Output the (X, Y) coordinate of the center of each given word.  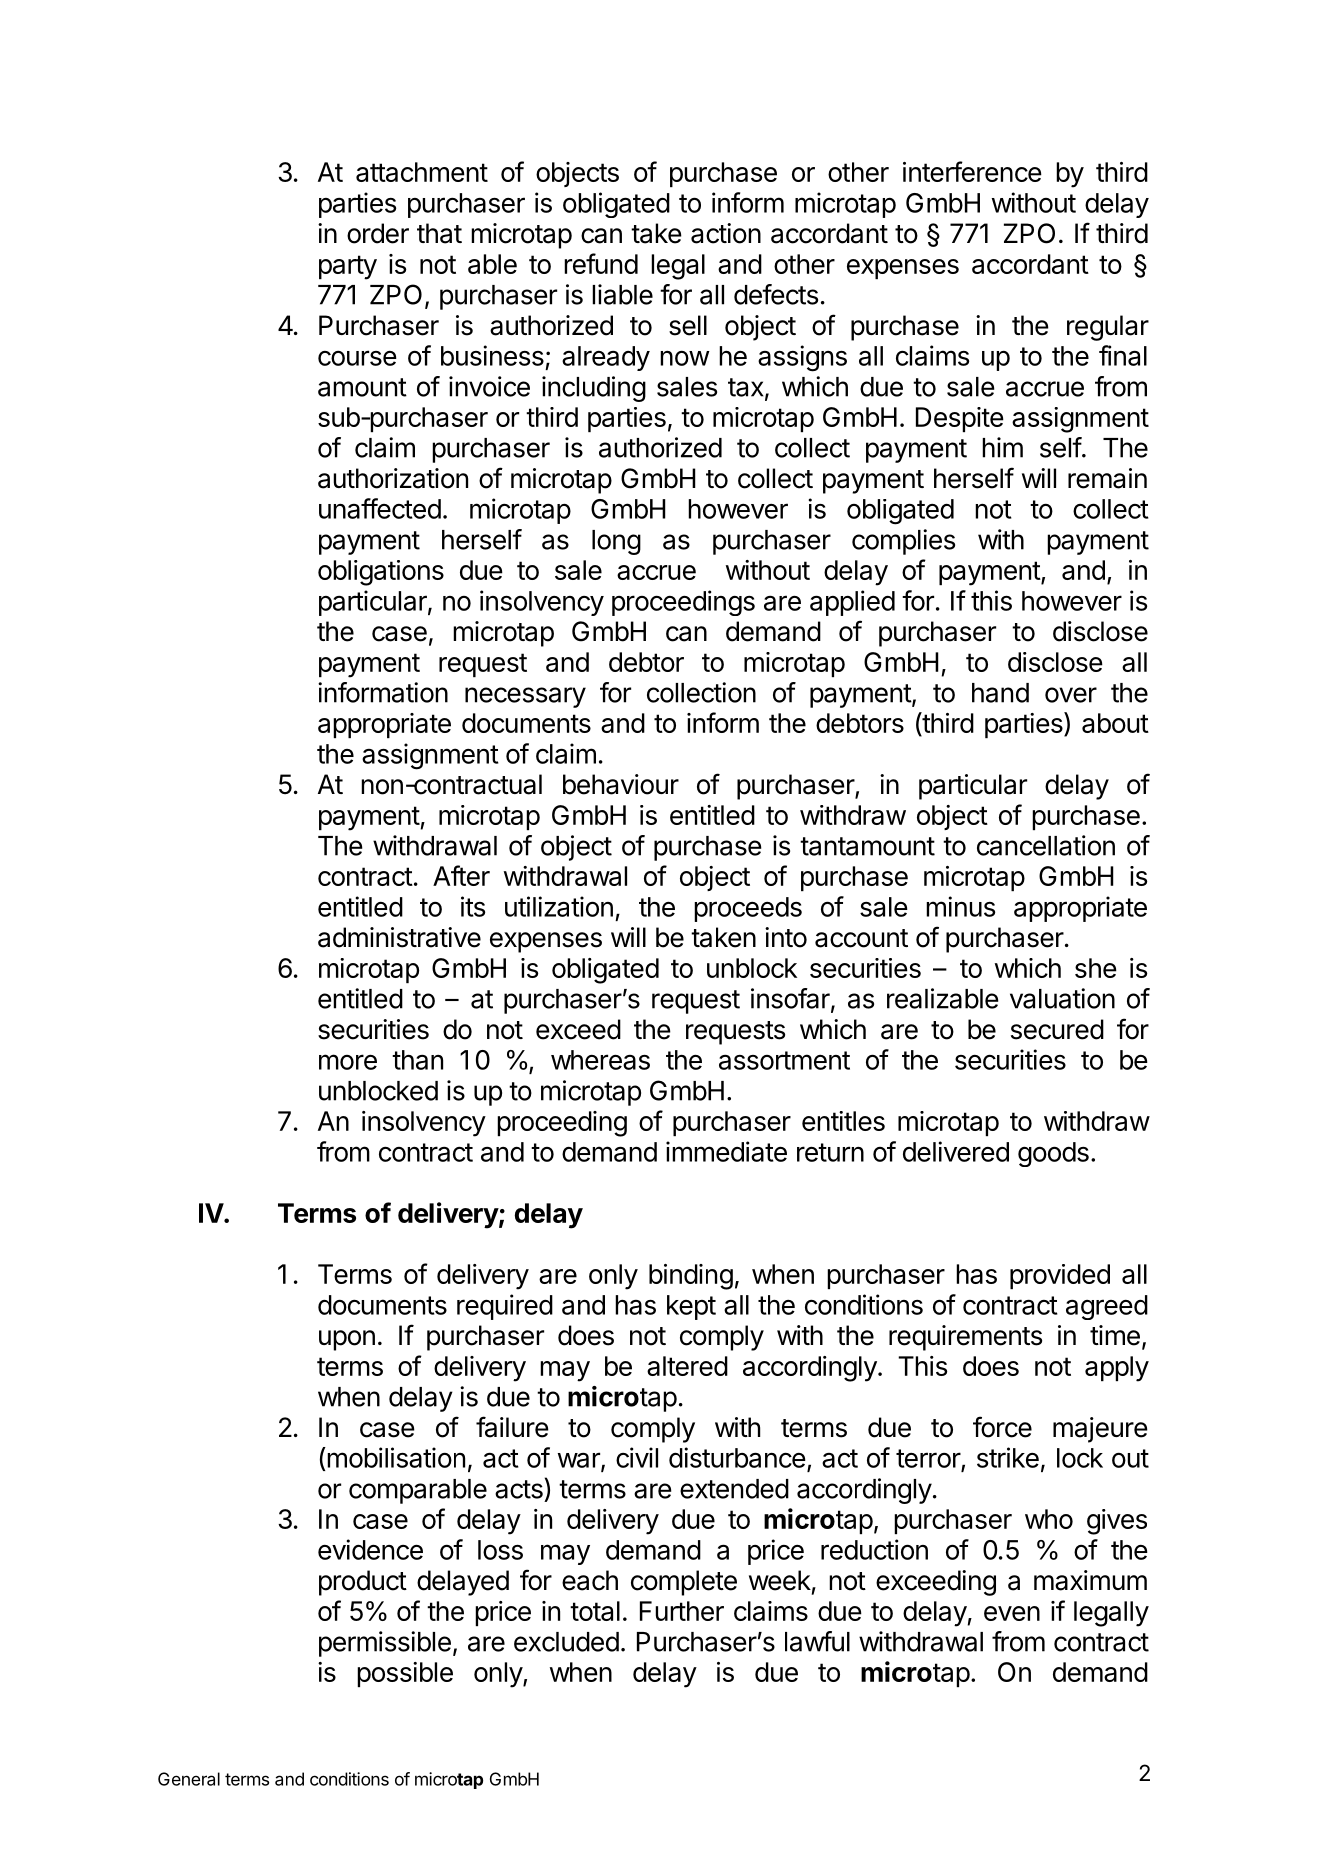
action (726, 233)
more (348, 1062)
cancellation (1046, 845)
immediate (726, 1151)
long (616, 542)
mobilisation (395, 1457)
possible (405, 1674)
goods (1053, 1154)
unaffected (380, 508)
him (1002, 447)
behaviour (621, 784)
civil (637, 1457)
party (348, 267)
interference (972, 171)
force (1002, 1427)
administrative (399, 937)
